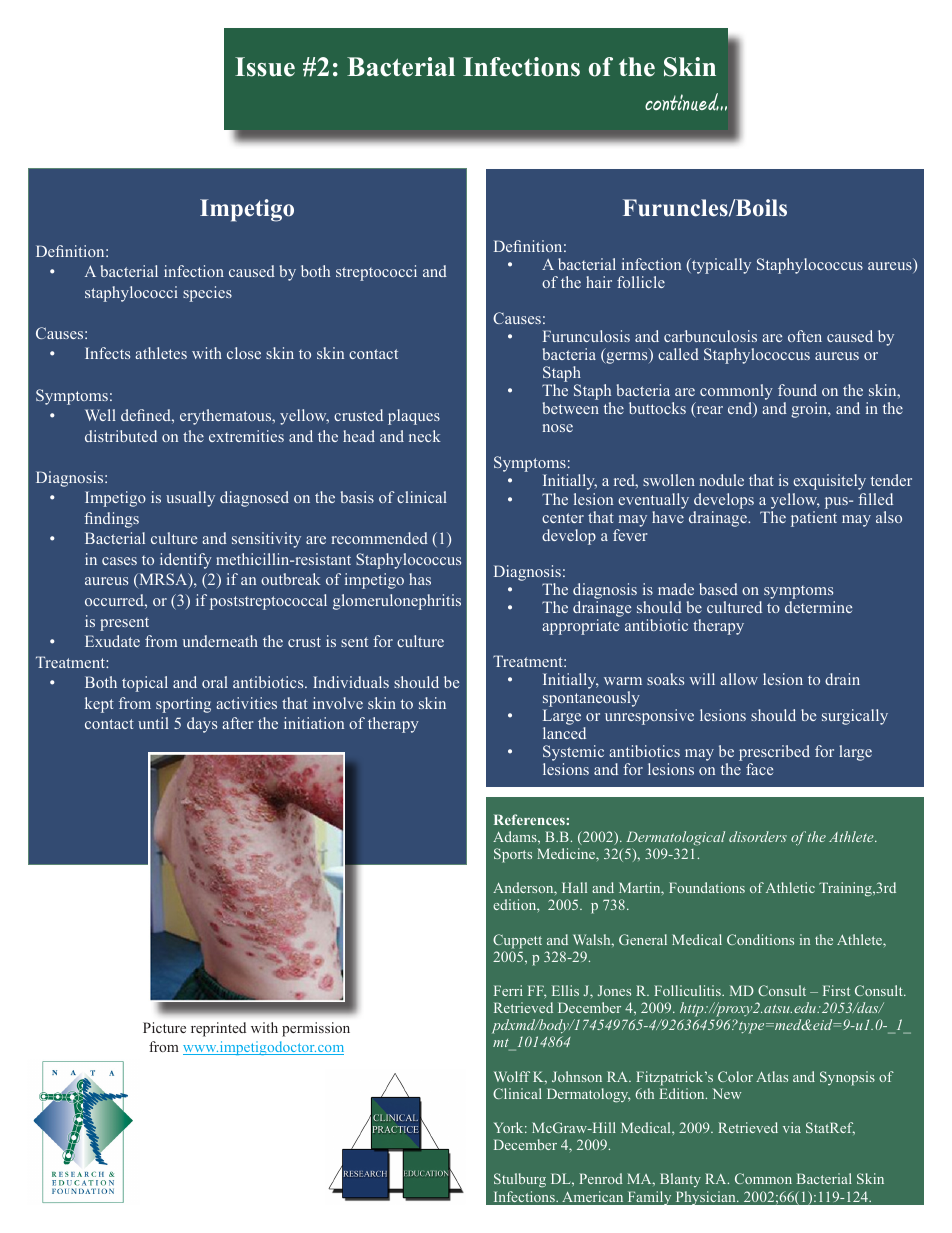 The width and height of the document is (952, 1233). Describe the element at coordinates (818, 607) in the document. I see `determine` at that location.
